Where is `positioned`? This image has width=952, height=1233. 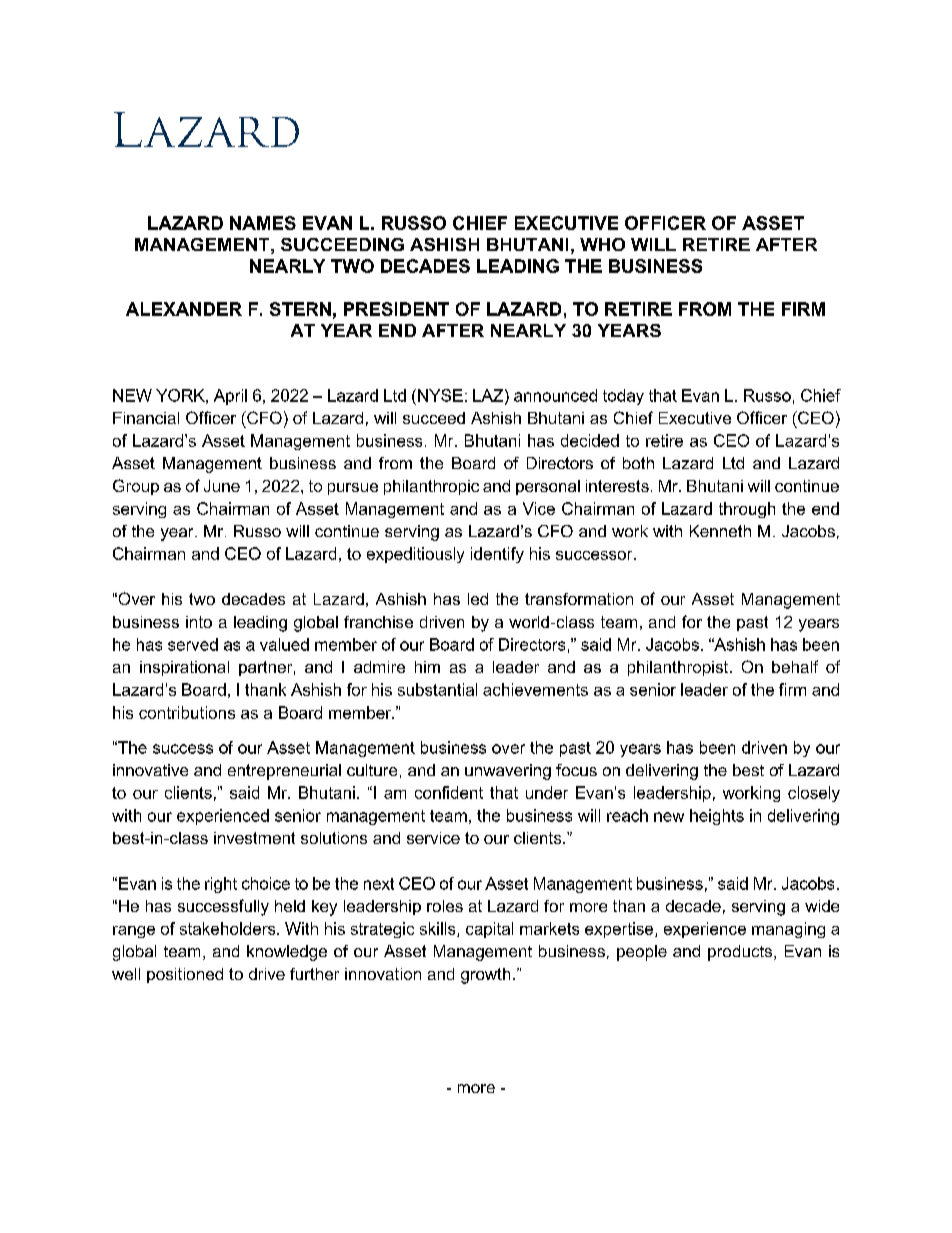 positioned is located at coordinates (185, 975).
